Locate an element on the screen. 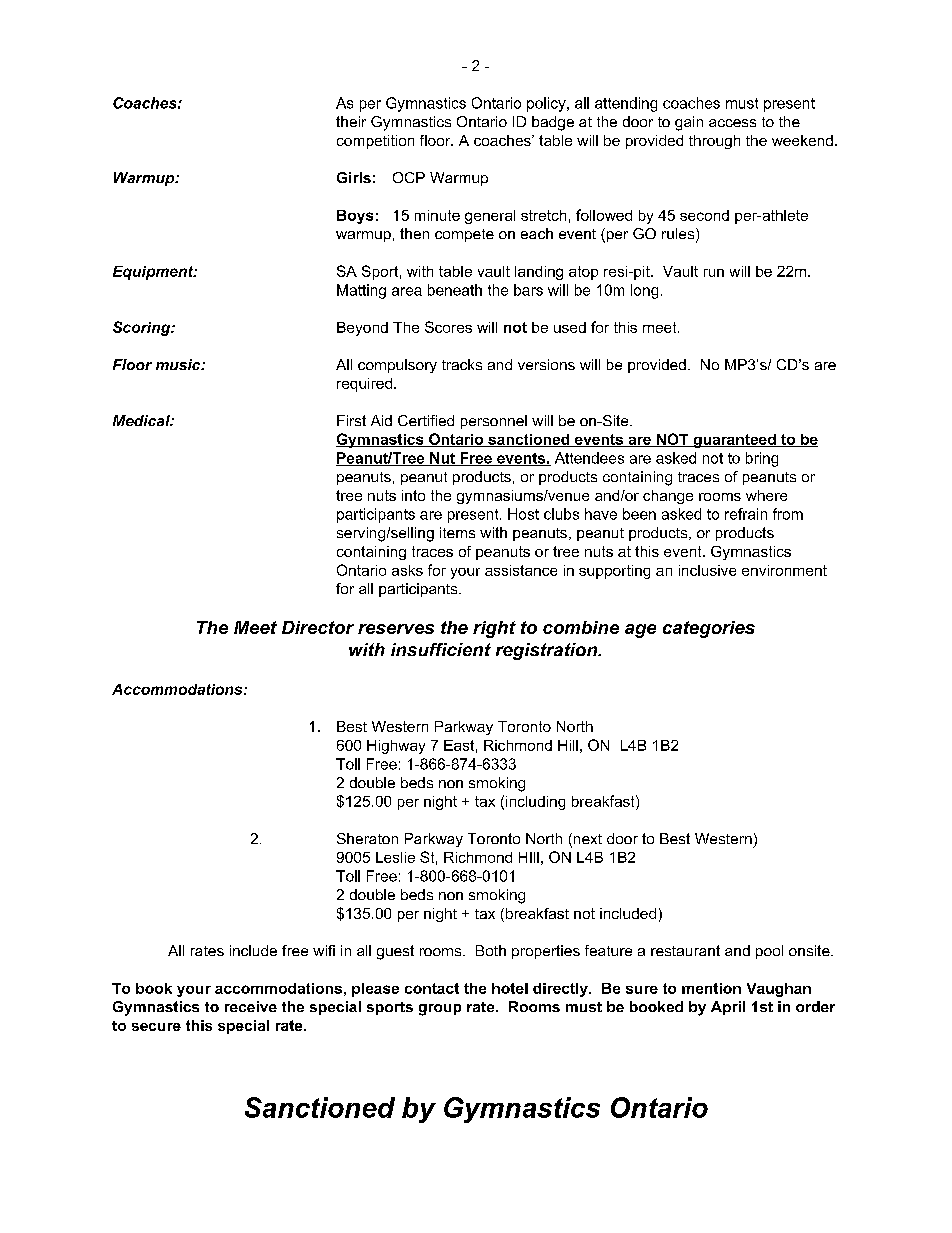 This screenshot has height=1233, width=952. their is located at coordinates (351, 121).
